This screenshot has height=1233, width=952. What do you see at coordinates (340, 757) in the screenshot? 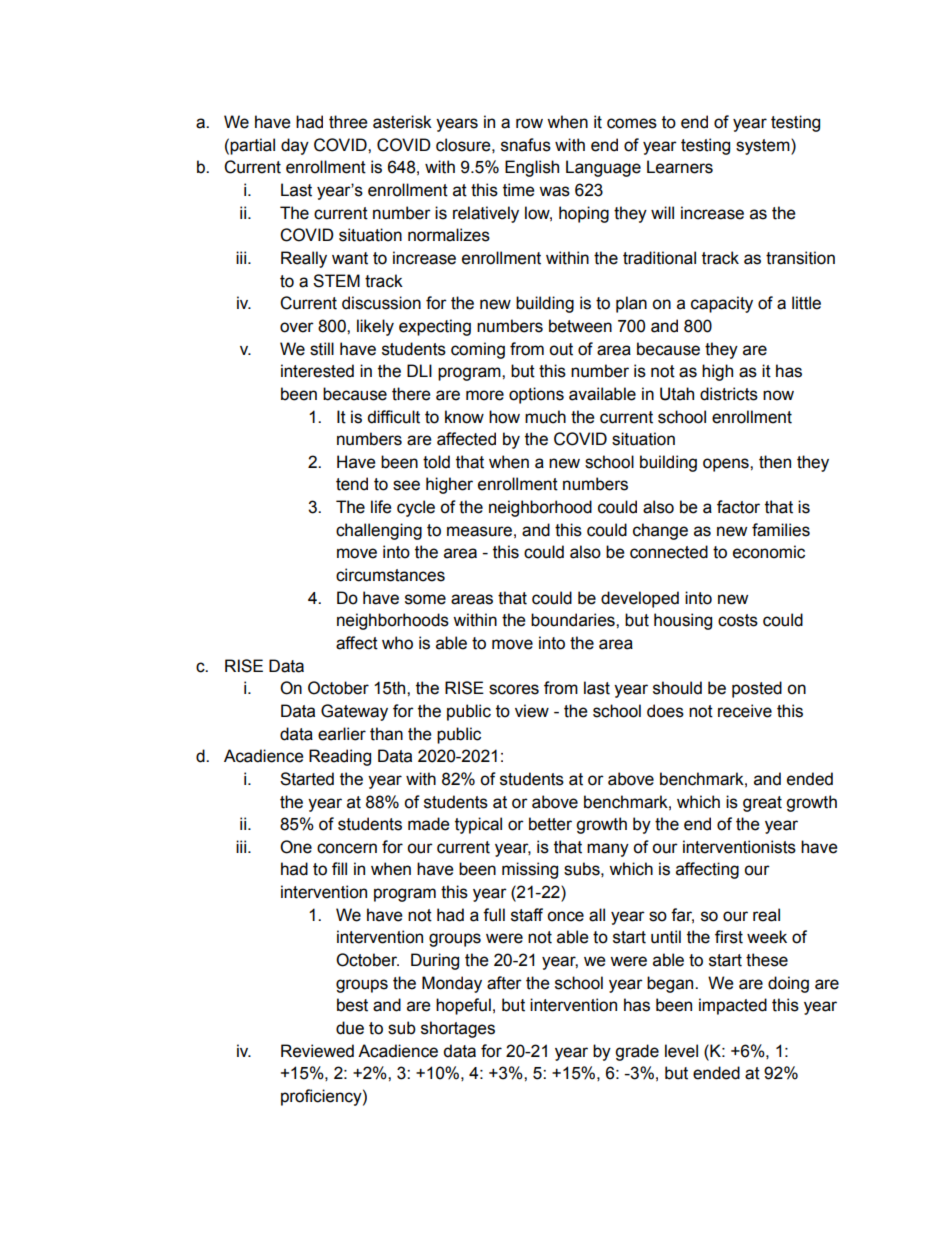
I see `Reading` at bounding box center [340, 757].
